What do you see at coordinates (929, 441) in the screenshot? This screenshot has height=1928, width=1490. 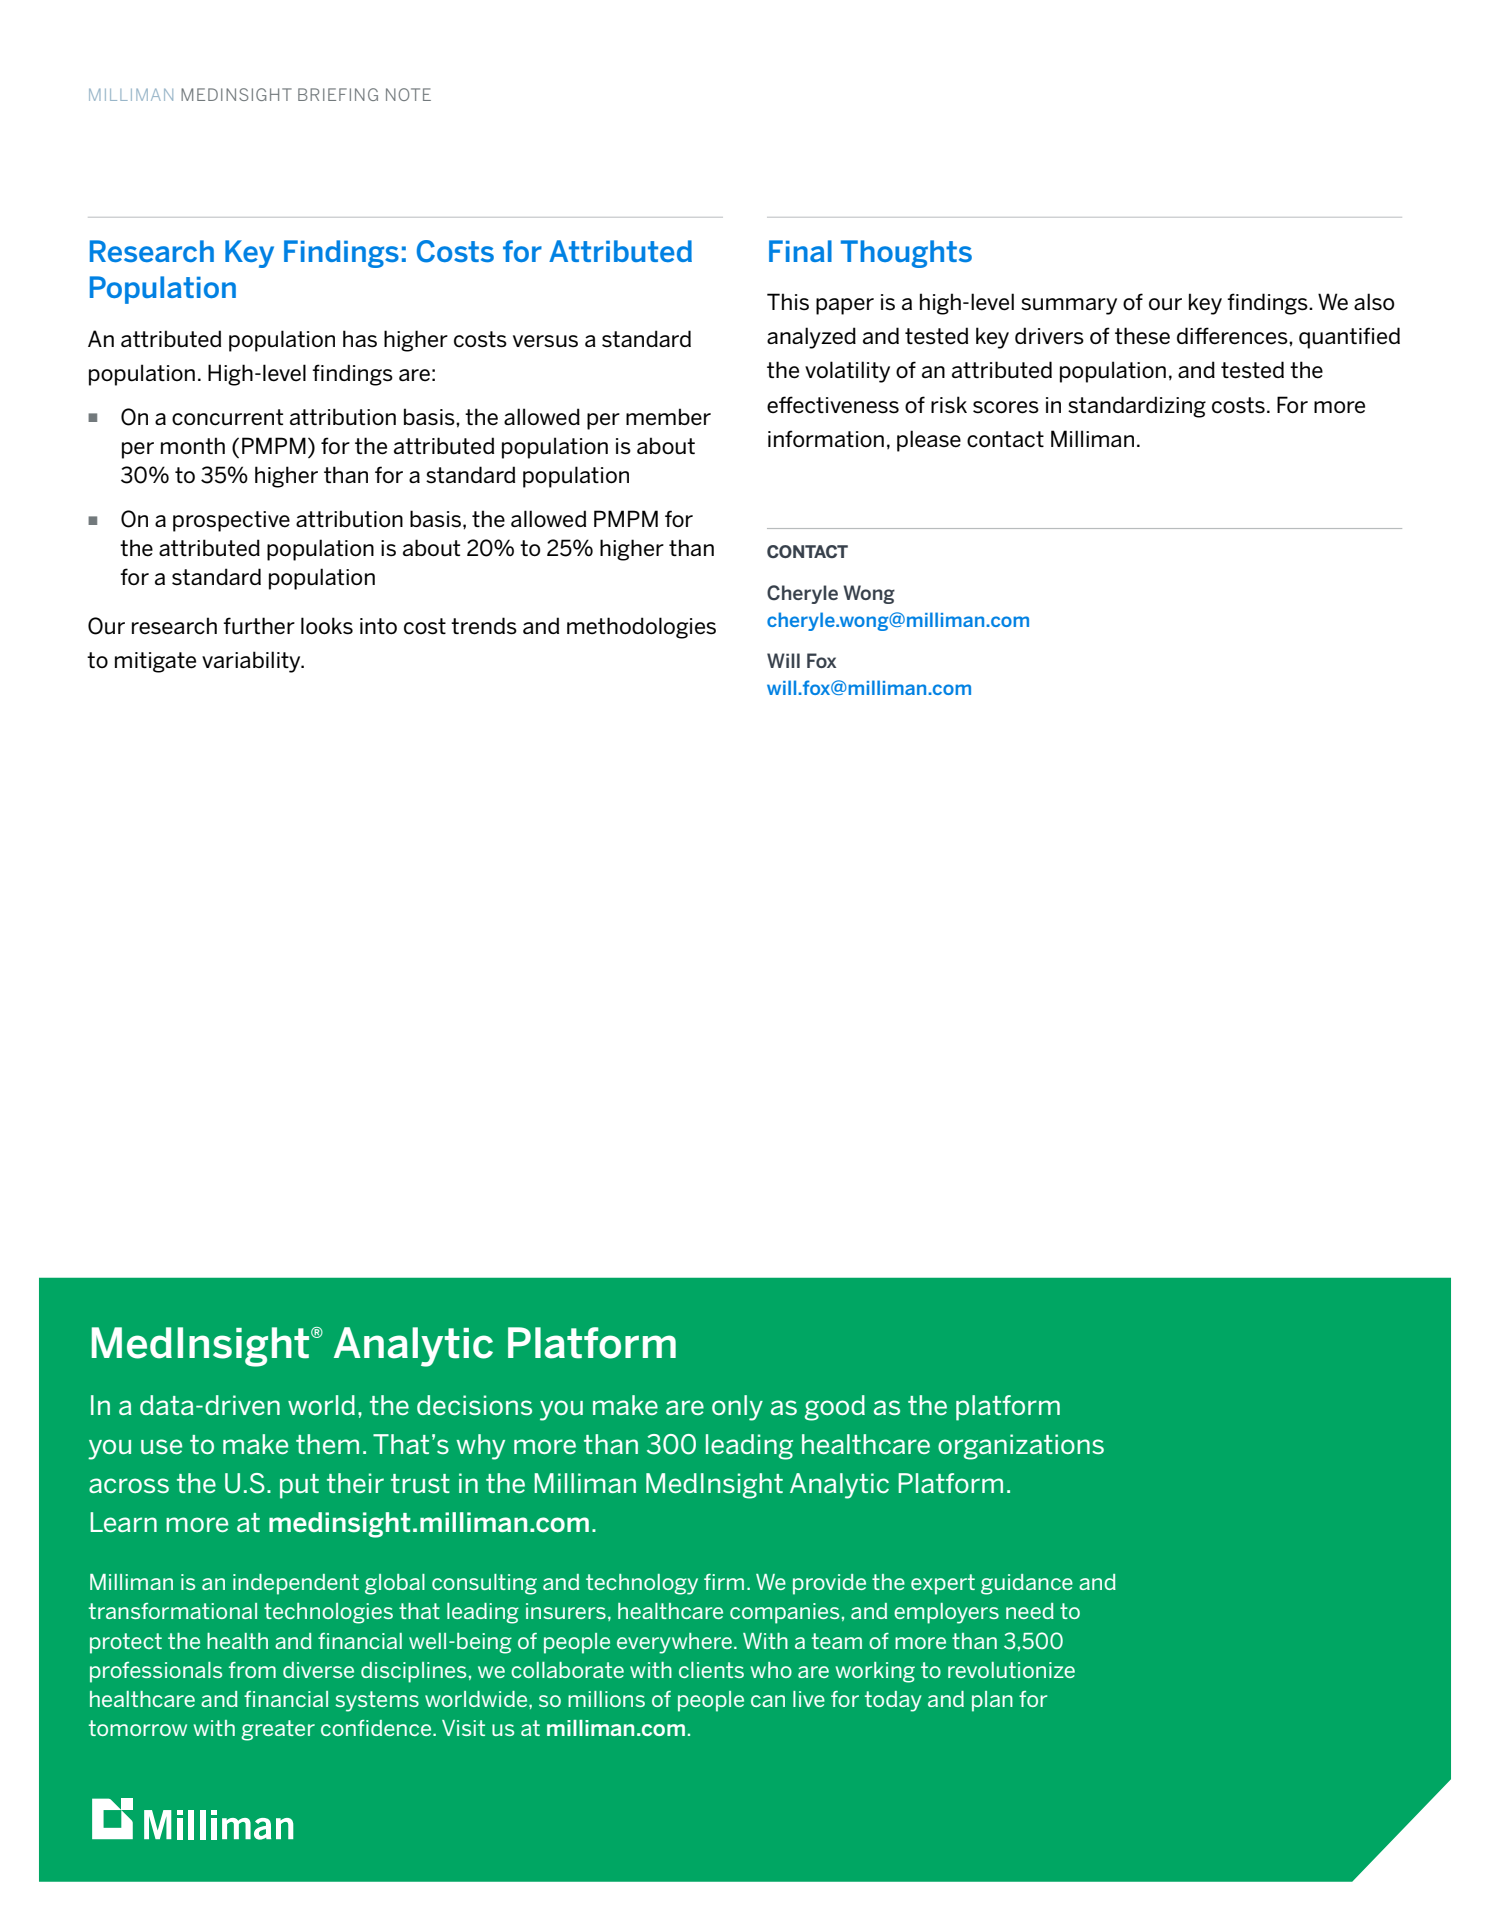 I see `please` at bounding box center [929, 441].
